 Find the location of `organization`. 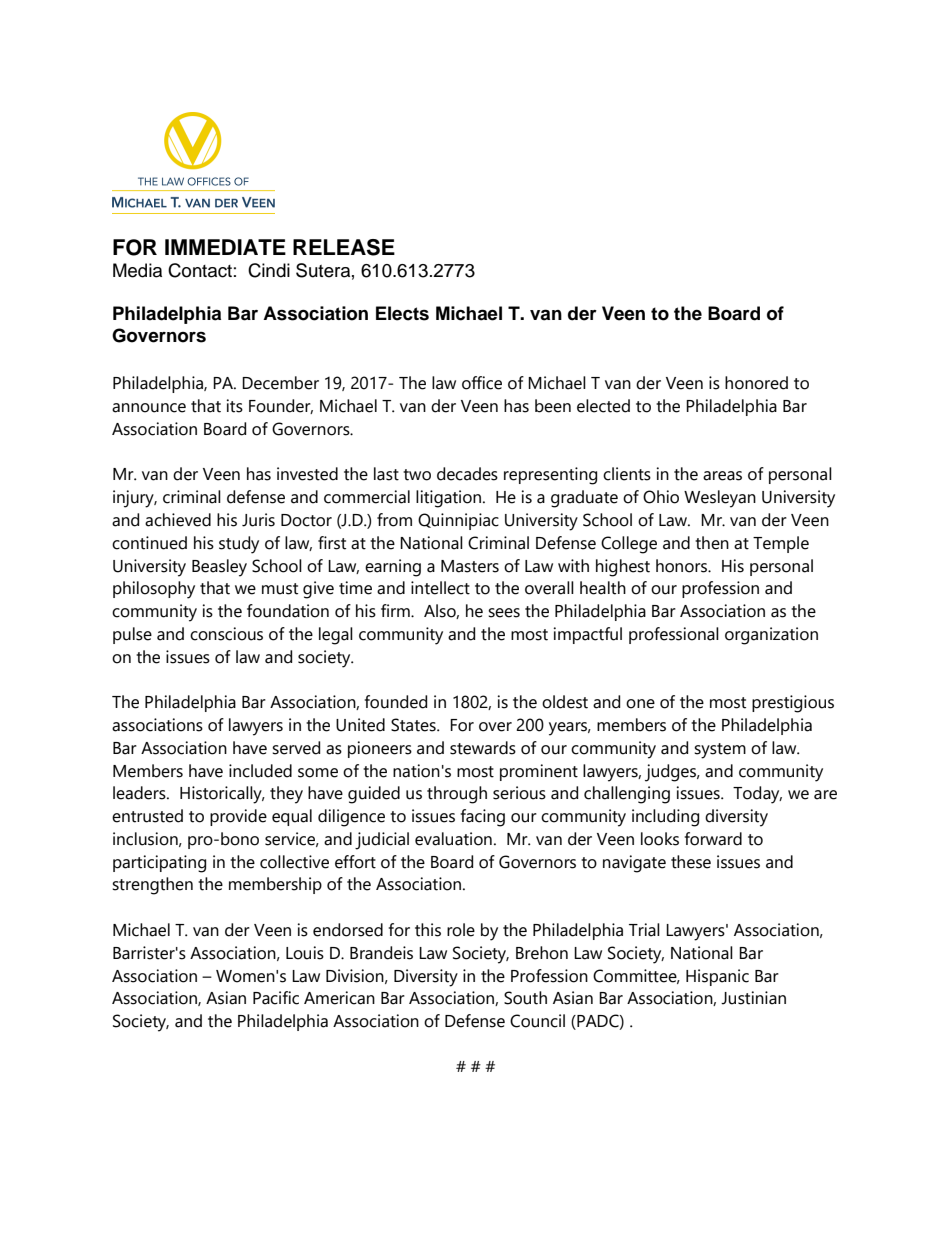

organization is located at coordinates (771, 636).
